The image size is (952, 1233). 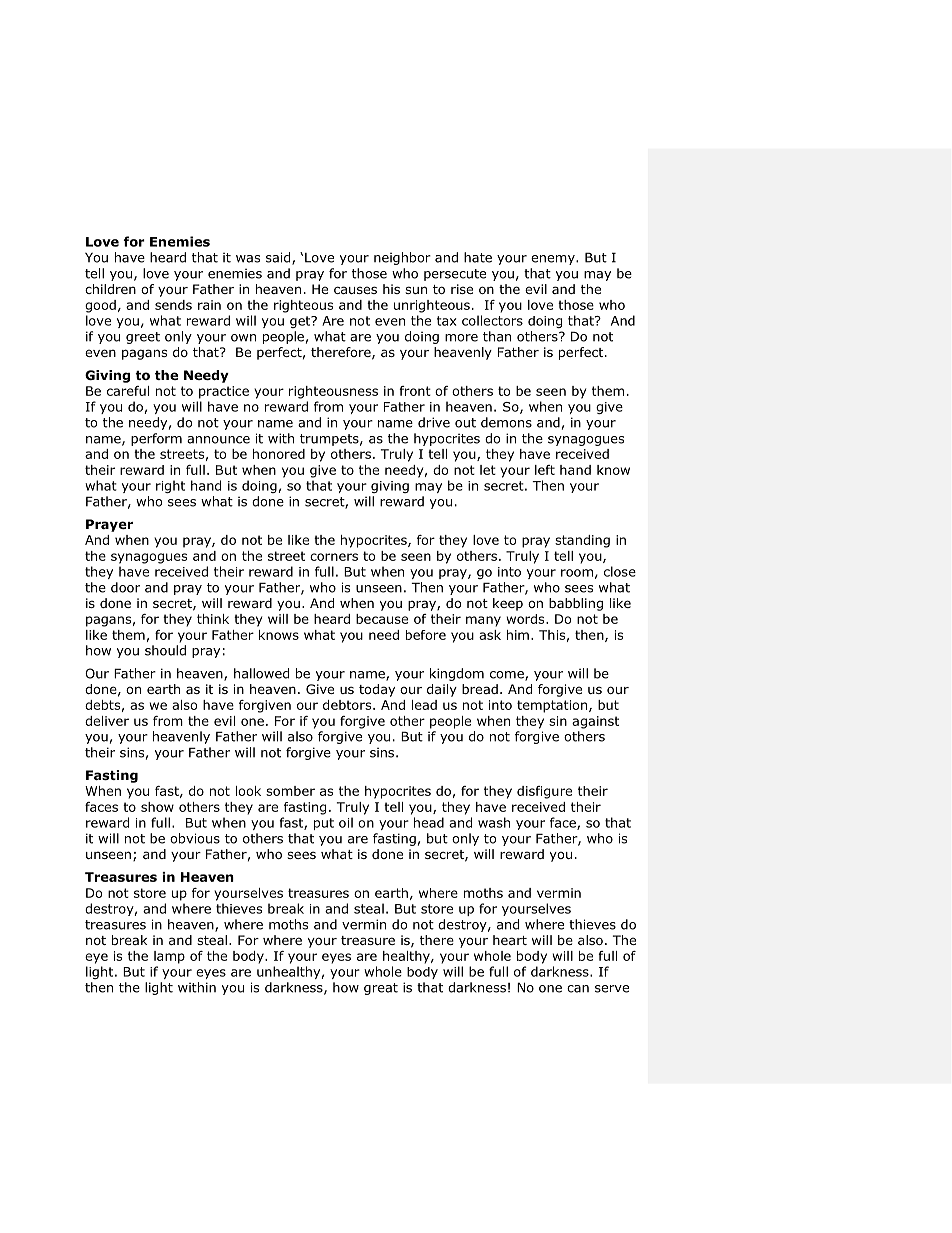 What do you see at coordinates (173, 305) in the image?
I see `sends` at bounding box center [173, 305].
